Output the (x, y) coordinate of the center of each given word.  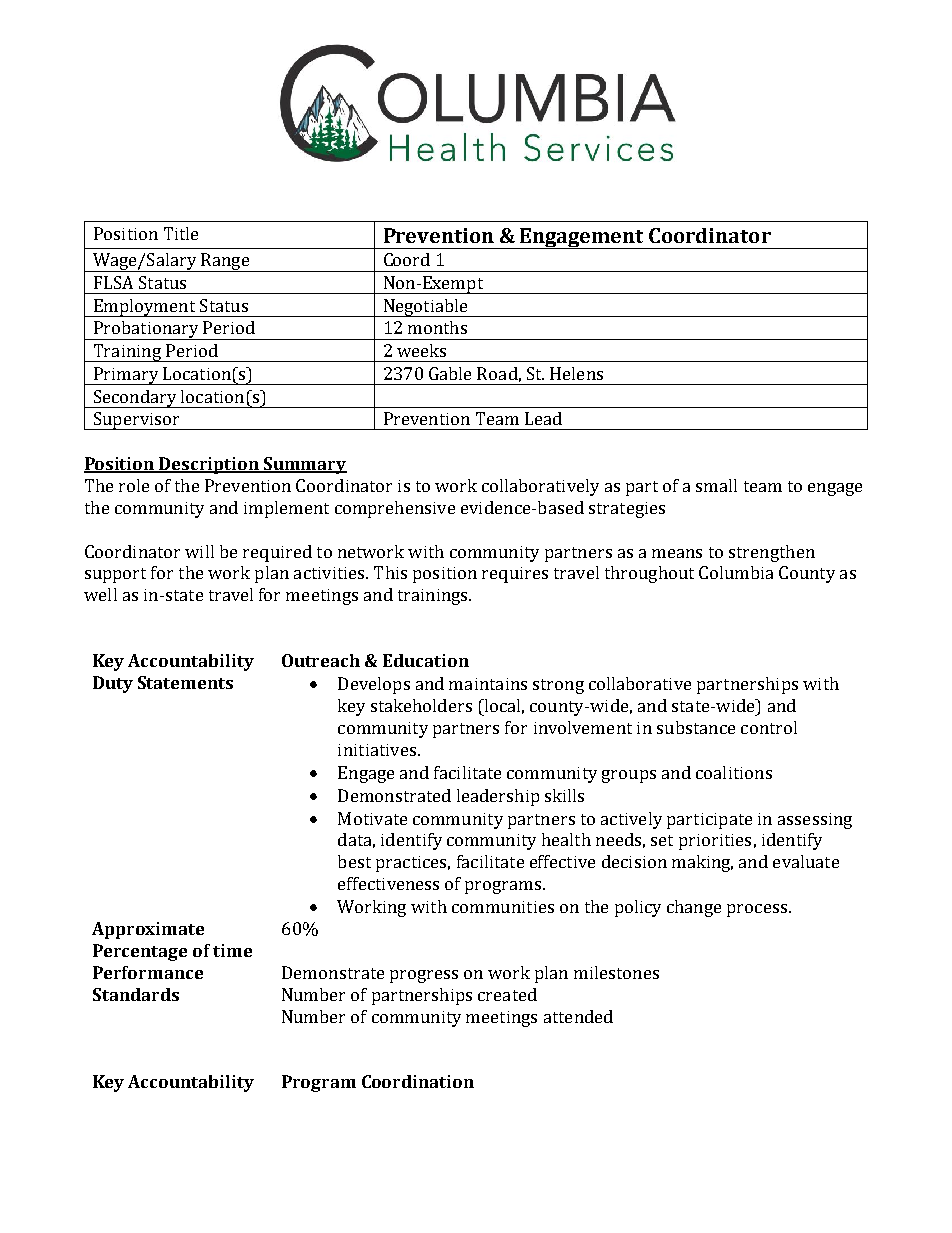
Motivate (372, 818)
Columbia (736, 572)
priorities (715, 842)
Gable (450, 373)
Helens (576, 373)
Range (225, 262)
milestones (616, 972)
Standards (136, 994)
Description (209, 465)
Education (426, 660)
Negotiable (425, 308)
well (100, 594)
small (716, 485)
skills (564, 795)
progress (424, 976)
